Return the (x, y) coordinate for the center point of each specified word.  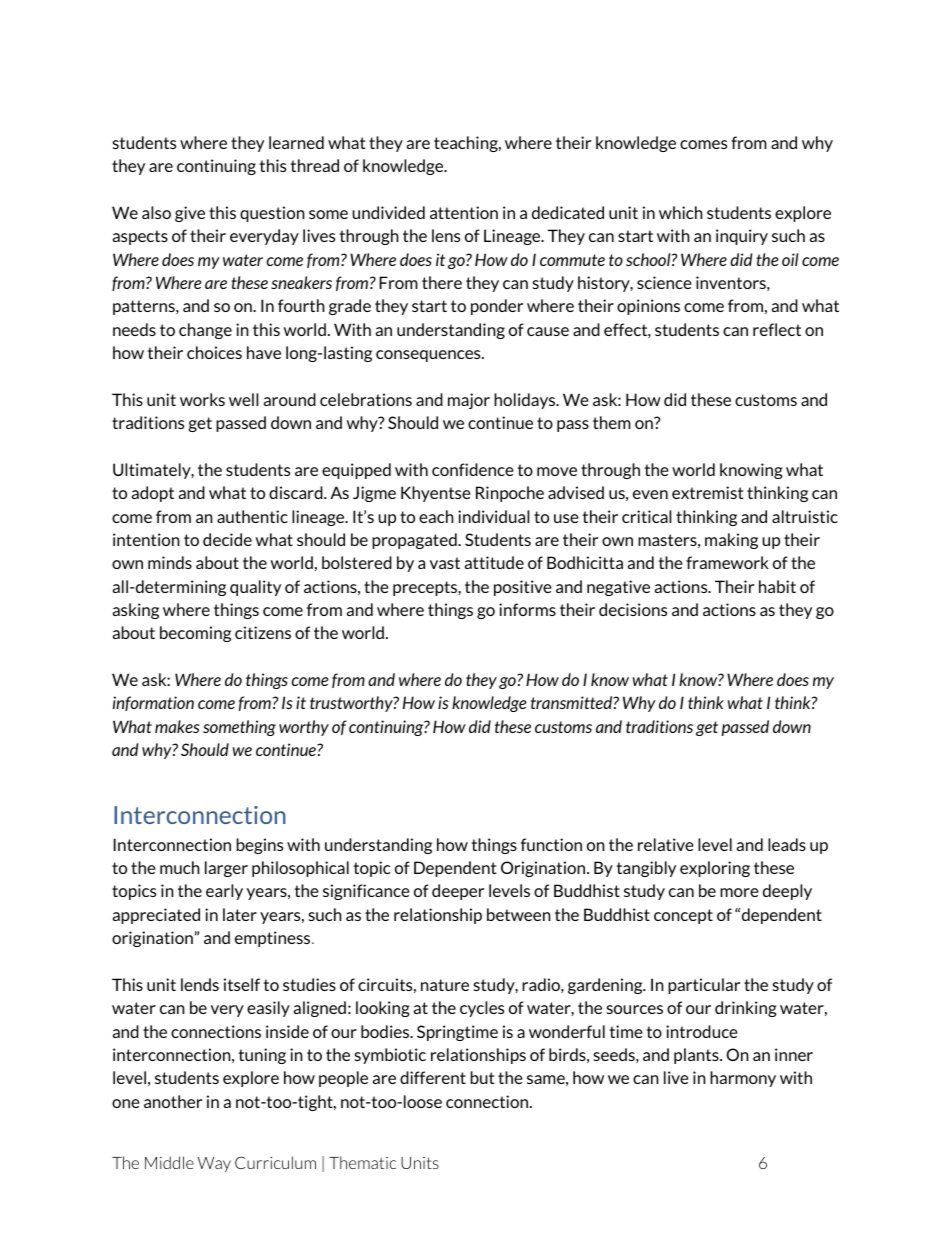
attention (464, 212)
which (681, 212)
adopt (153, 494)
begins (260, 846)
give (190, 214)
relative (666, 844)
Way (214, 1164)
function (551, 844)
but (483, 1077)
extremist (708, 492)
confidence (473, 469)
